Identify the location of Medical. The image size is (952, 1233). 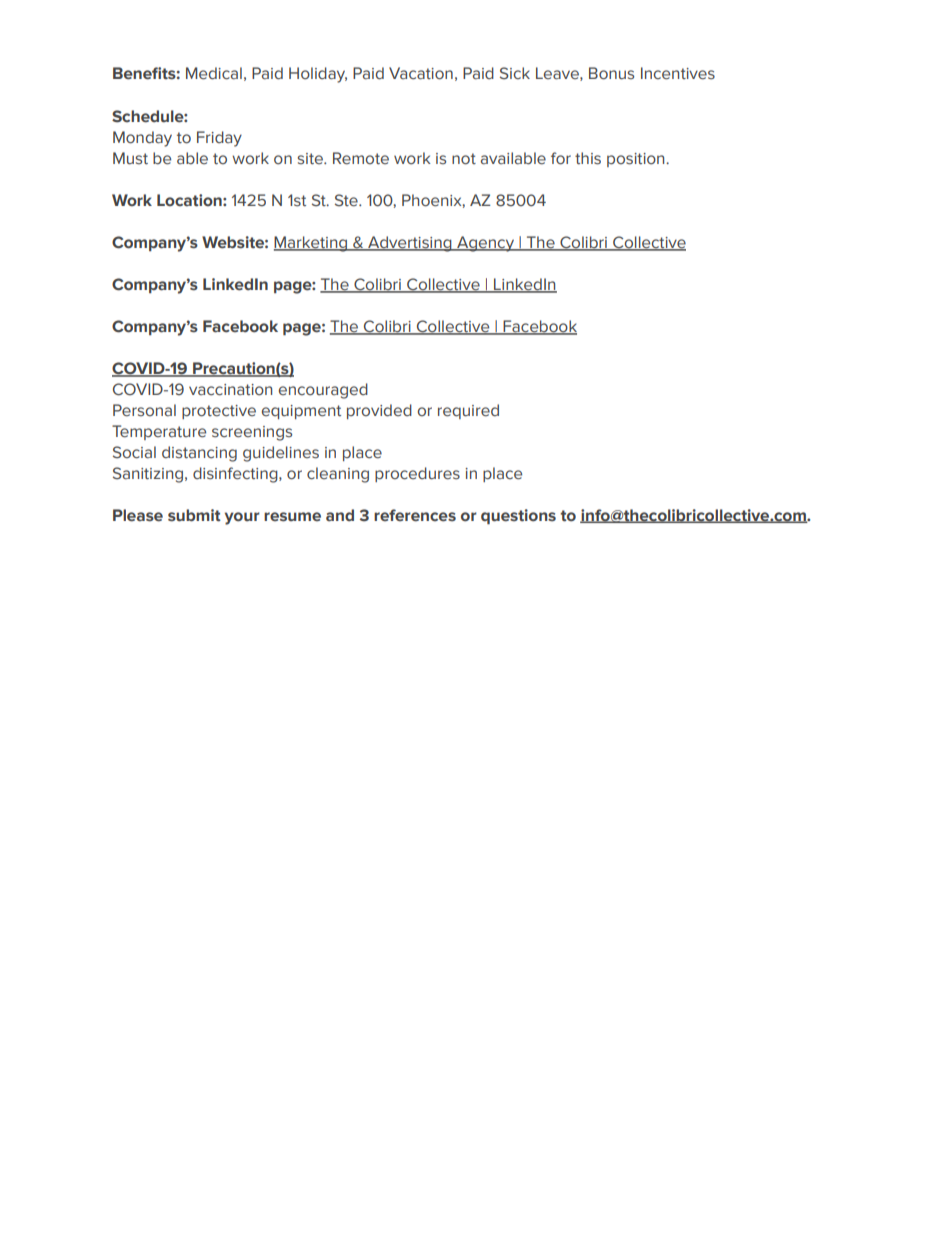
(214, 73).
